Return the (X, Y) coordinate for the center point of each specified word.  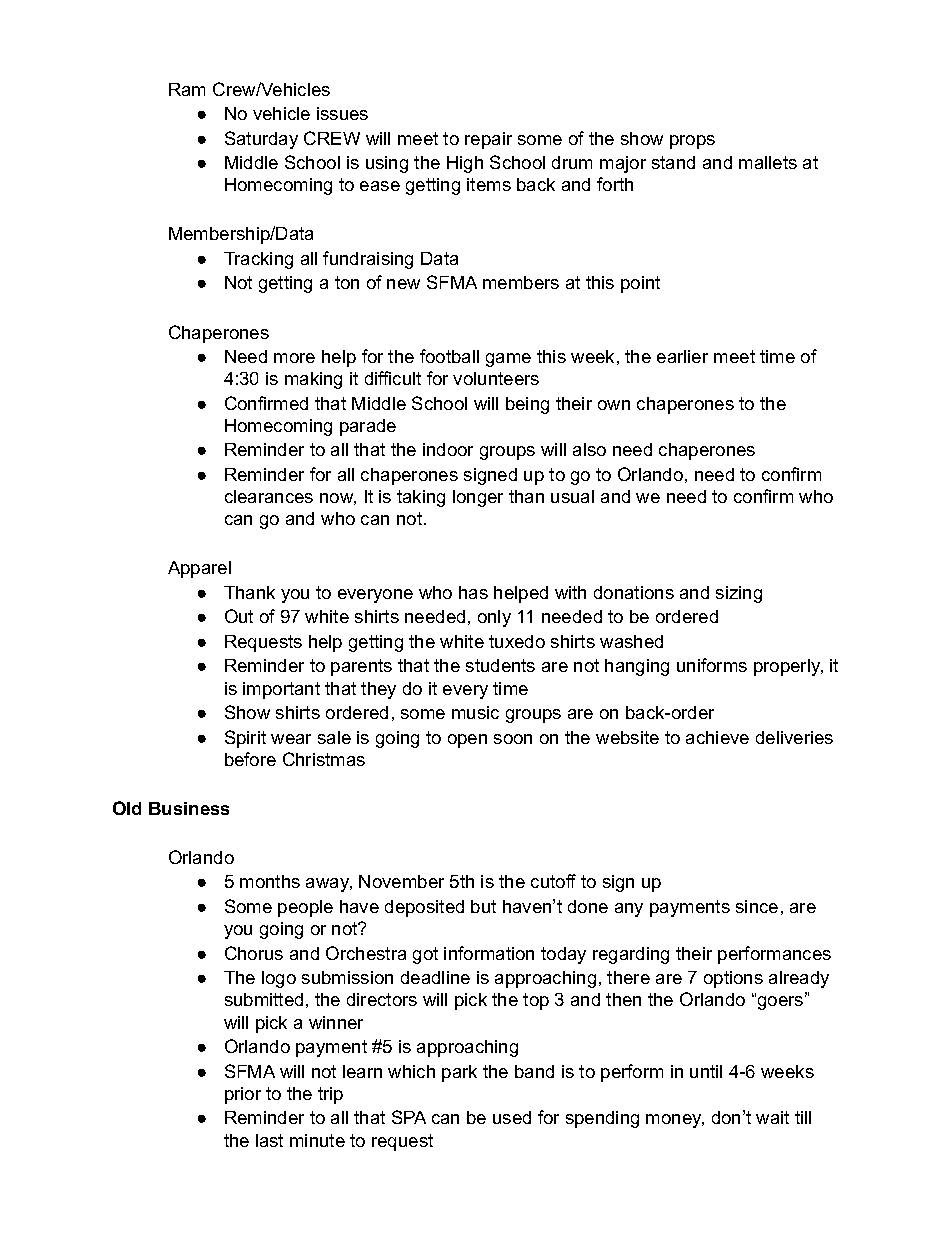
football (449, 356)
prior (243, 1095)
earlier (682, 356)
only (494, 618)
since (757, 906)
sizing (739, 594)
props (692, 142)
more (294, 358)
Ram (187, 89)
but (483, 906)
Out (239, 616)
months (270, 881)
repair (488, 140)
